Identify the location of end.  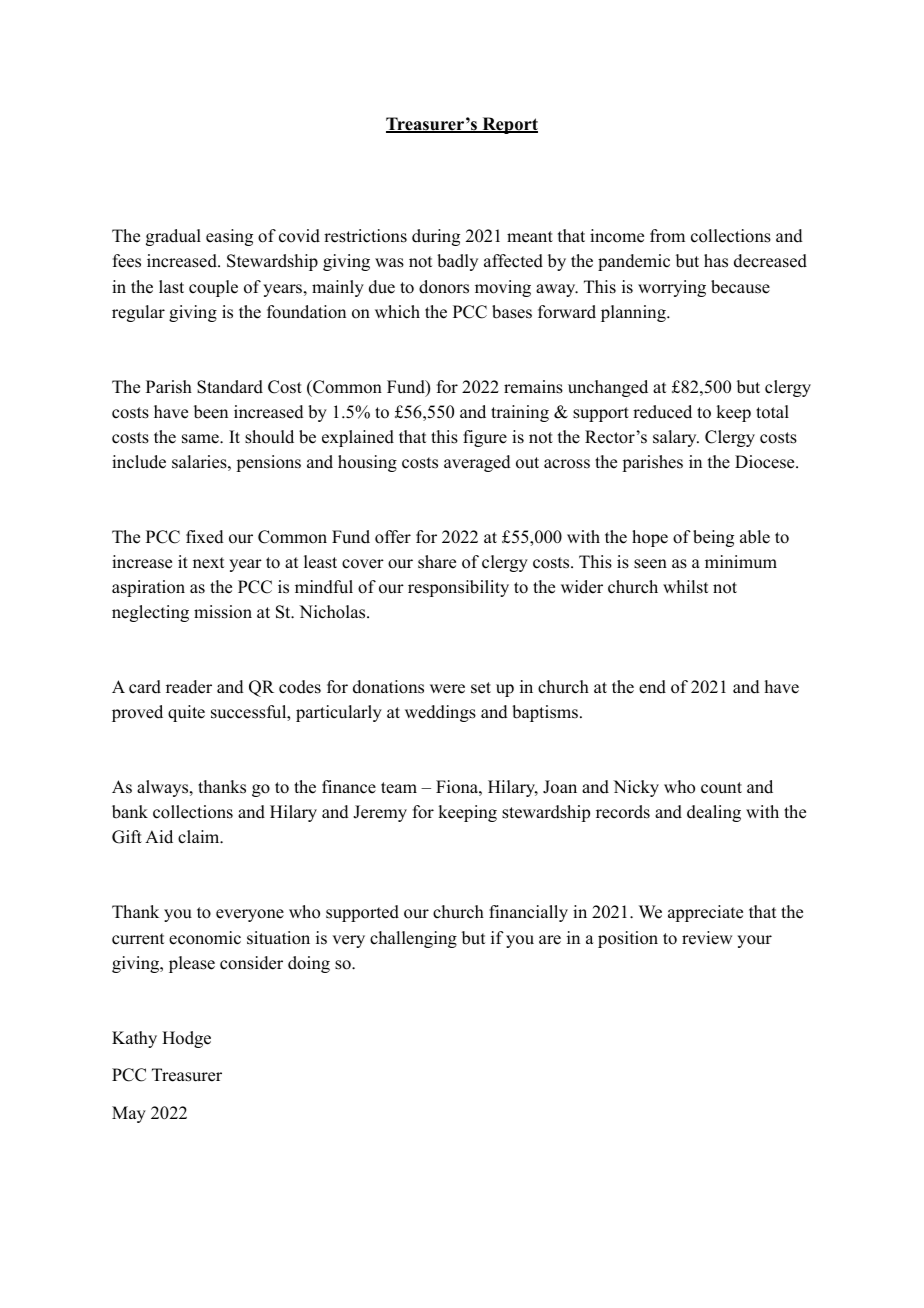
(652, 687).
